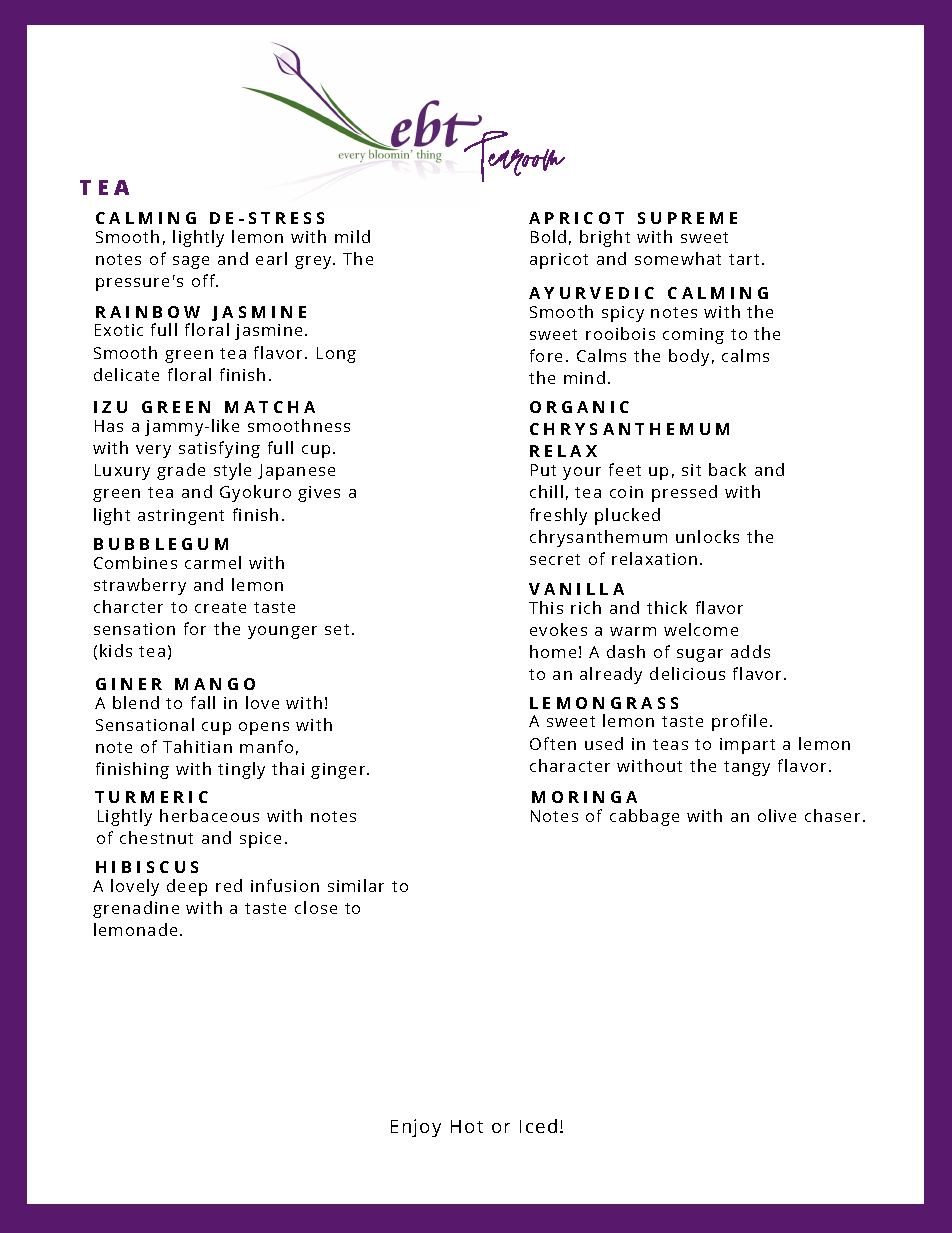 The width and height of the screenshot is (952, 1233). Describe the element at coordinates (548, 236) in the screenshot. I see `Bold` at that location.
